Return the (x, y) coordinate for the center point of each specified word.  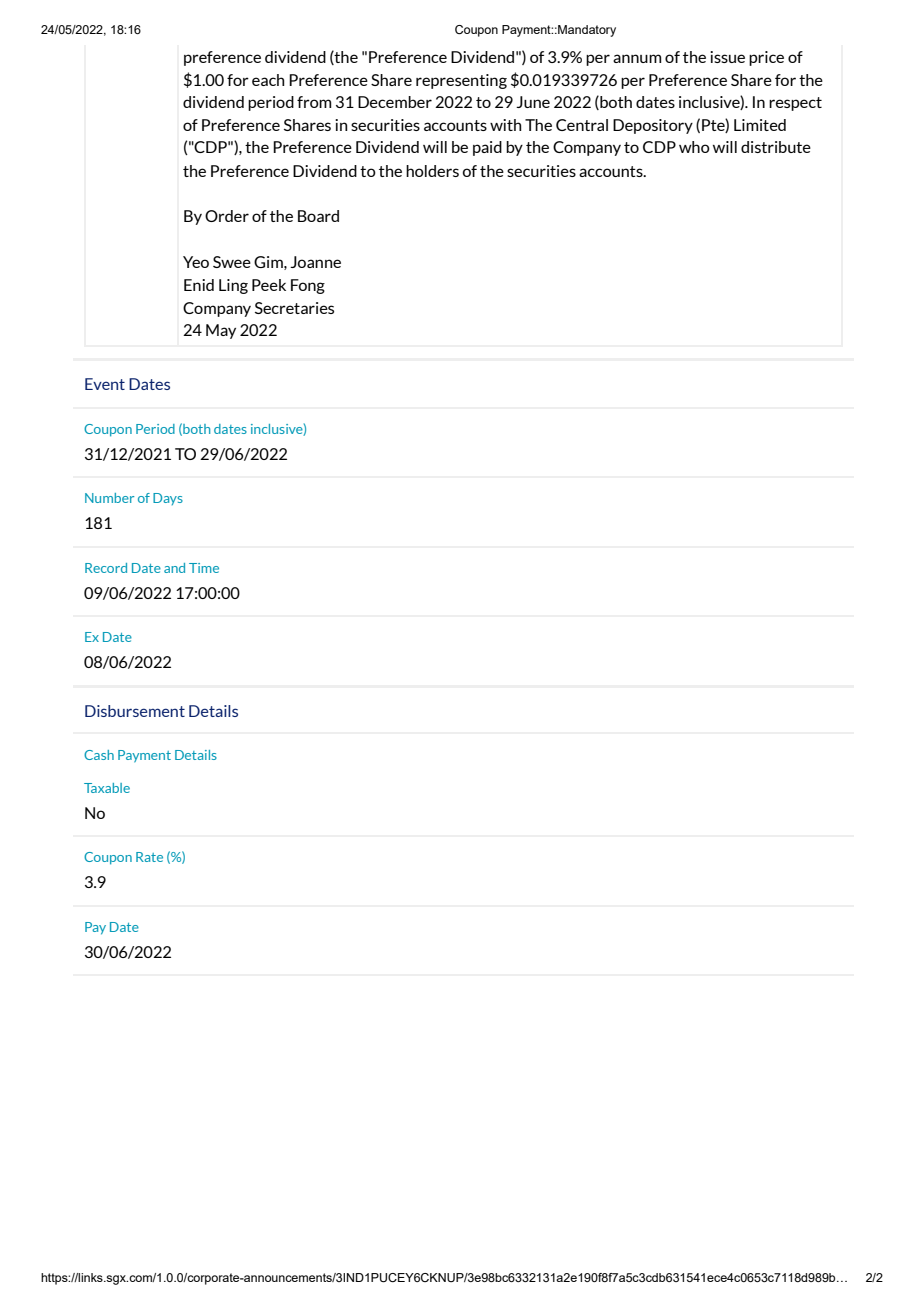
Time (204, 568)
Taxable (107, 788)
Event (105, 384)
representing (461, 81)
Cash (99, 755)
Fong (308, 286)
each (268, 80)
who (694, 147)
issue (727, 57)
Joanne (315, 262)
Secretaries (294, 308)
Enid (199, 285)
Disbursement (135, 711)
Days (168, 499)
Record (106, 568)
